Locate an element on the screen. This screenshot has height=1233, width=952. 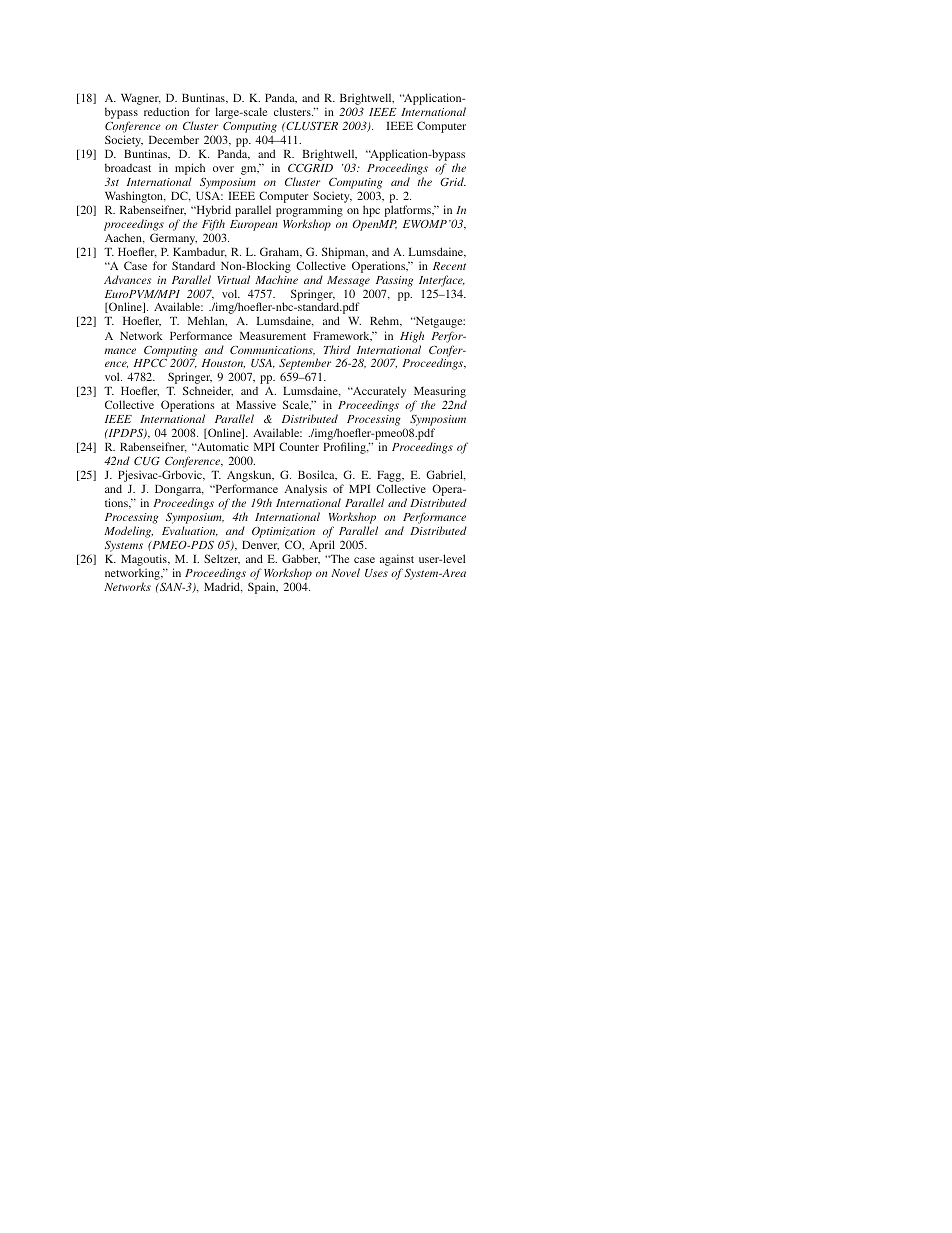
Seltzer is located at coordinates (222, 559).
